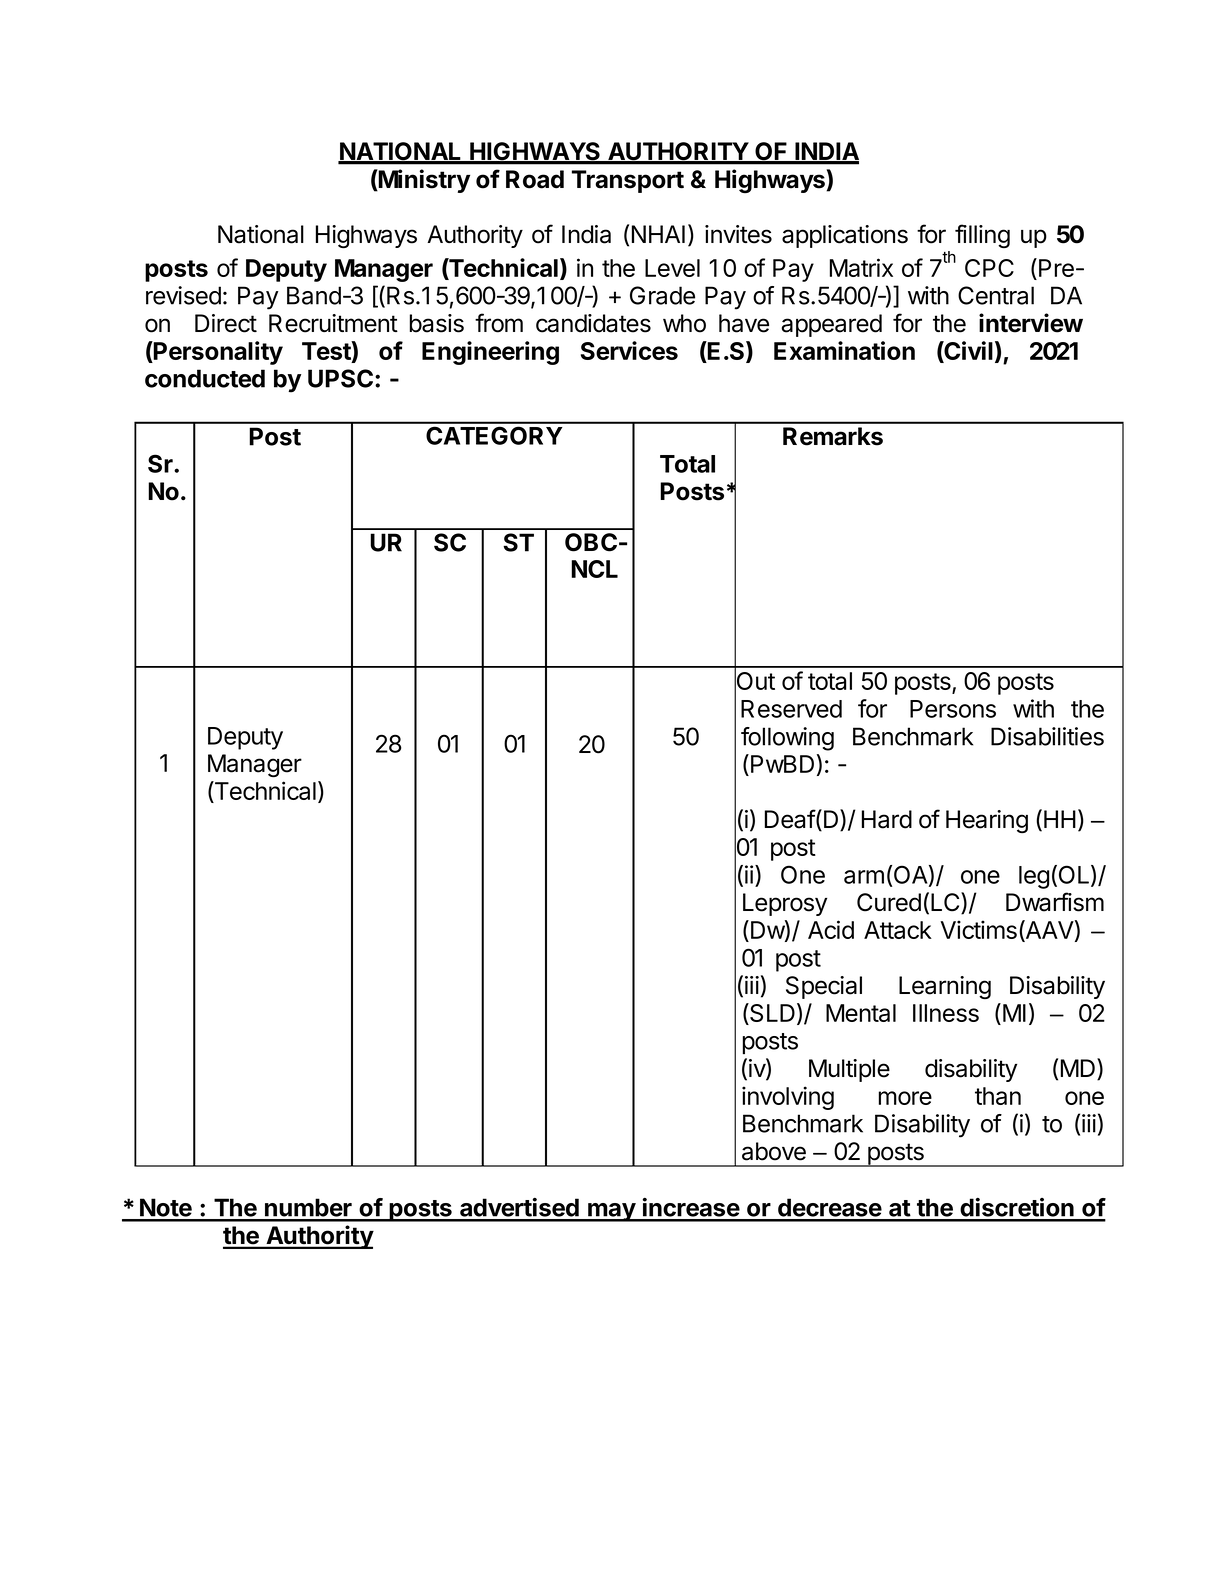 Image resolution: width=1226 pixels, height=1587 pixels. I want to click on Leprosy, so click(785, 904).
